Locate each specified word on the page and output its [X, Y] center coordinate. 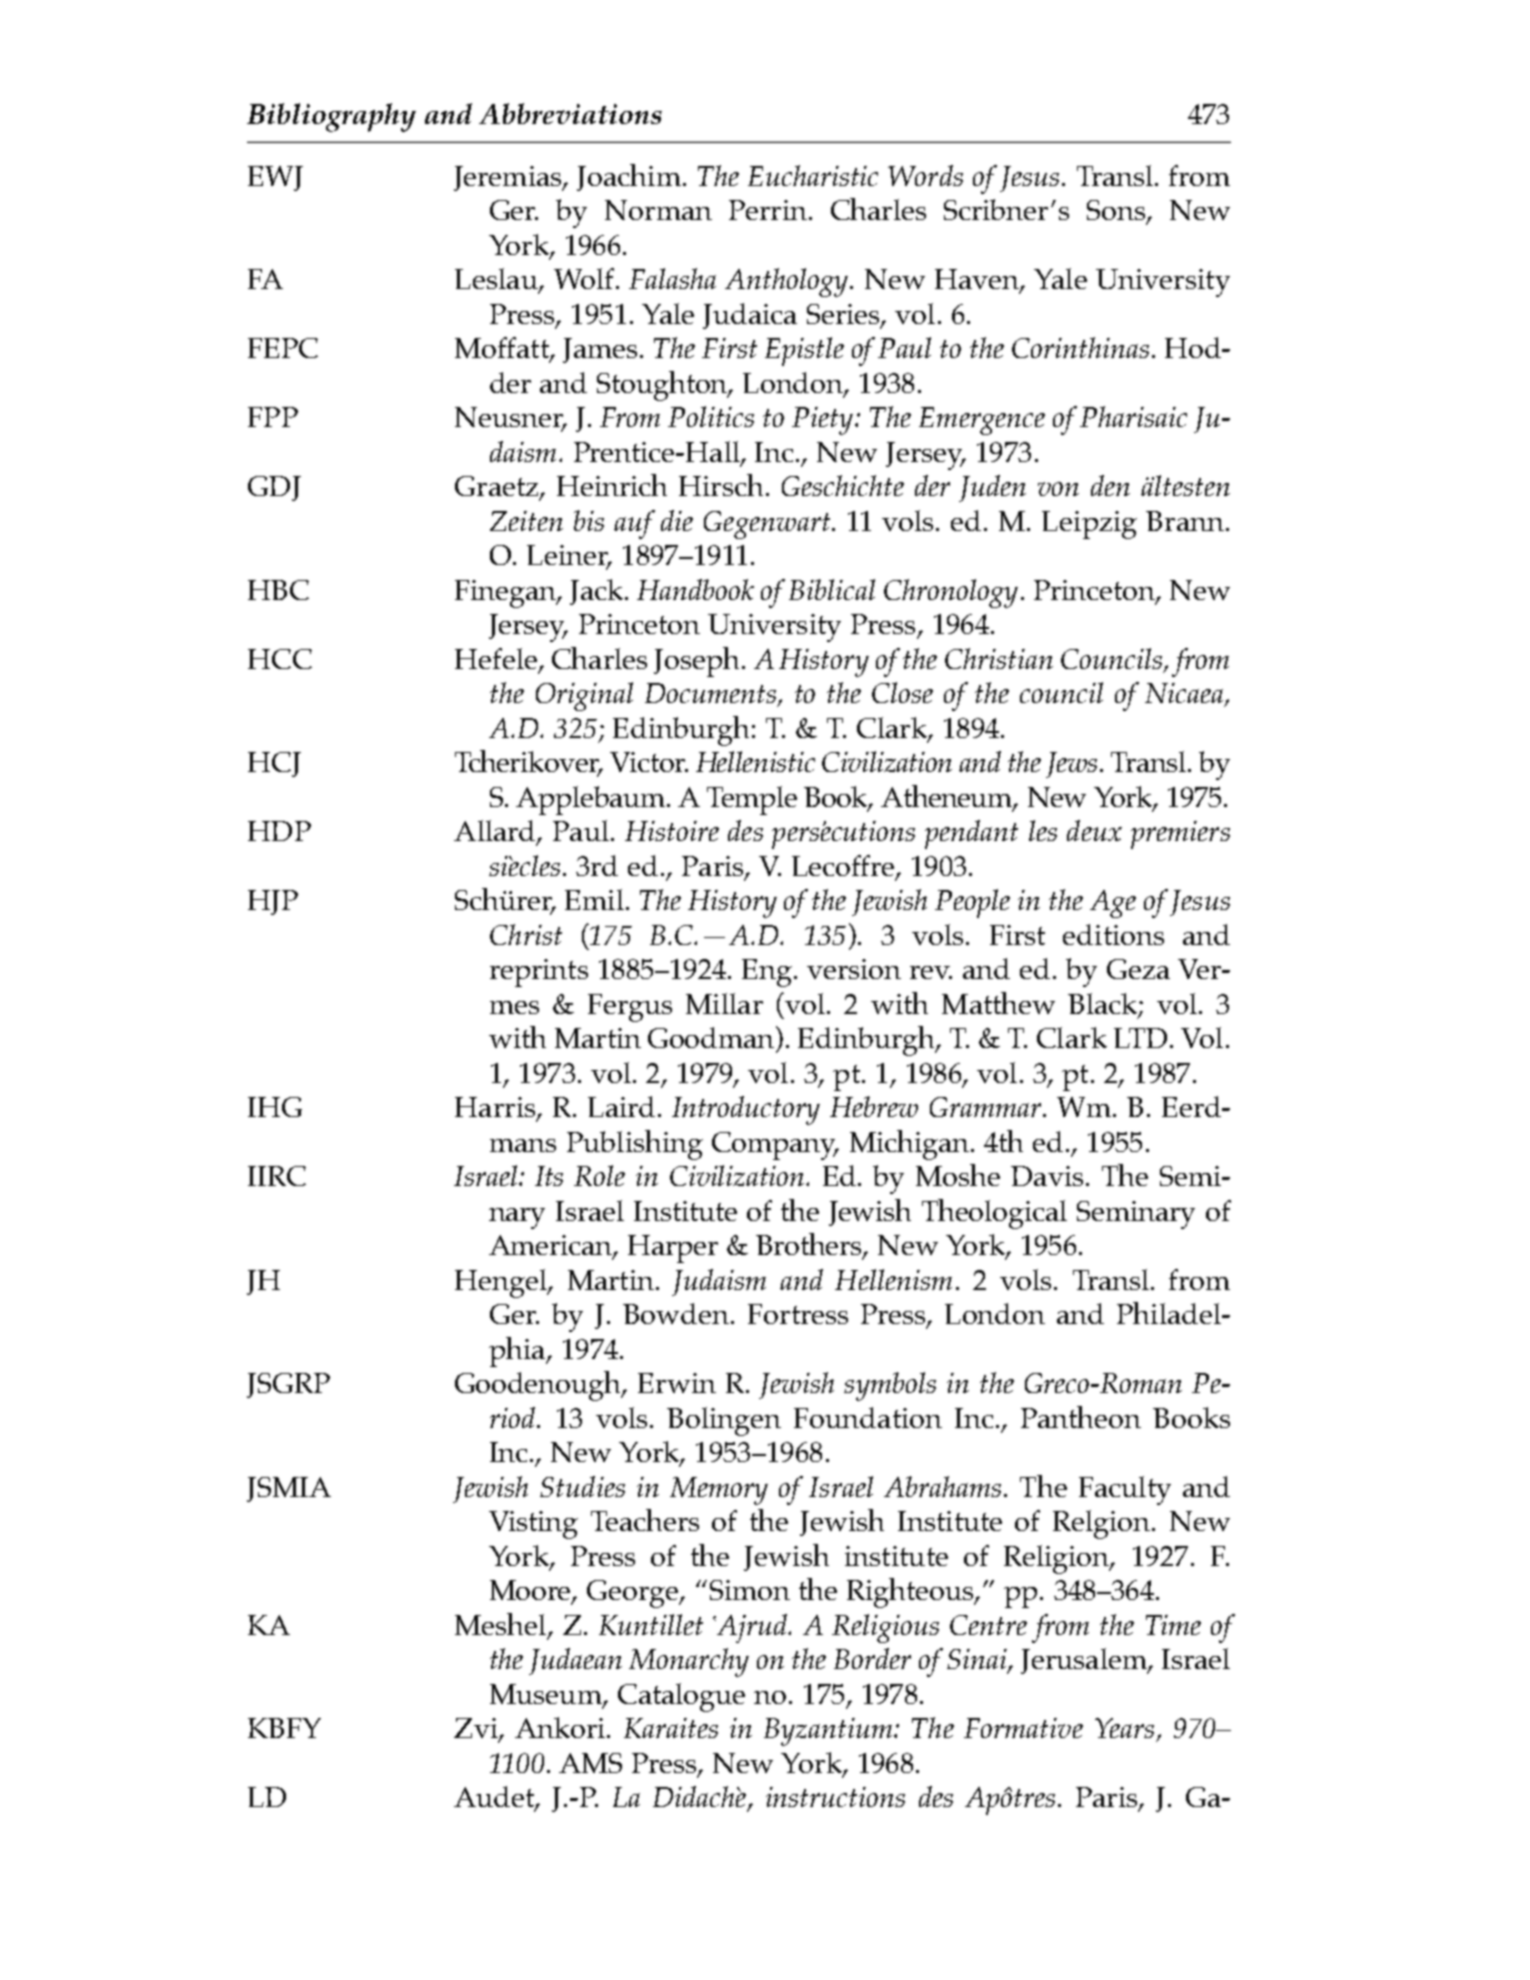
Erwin [677, 1383]
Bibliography [331, 117]
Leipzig [1089, 525]
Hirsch [721, 485]
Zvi [477, 1729]
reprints [539, 973]
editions [1113, 934]
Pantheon [1081, 1417]
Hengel [502, 1283]
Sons [1117, 211]
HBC [278, 590]
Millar [724, 1003]
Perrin [768, 210]
